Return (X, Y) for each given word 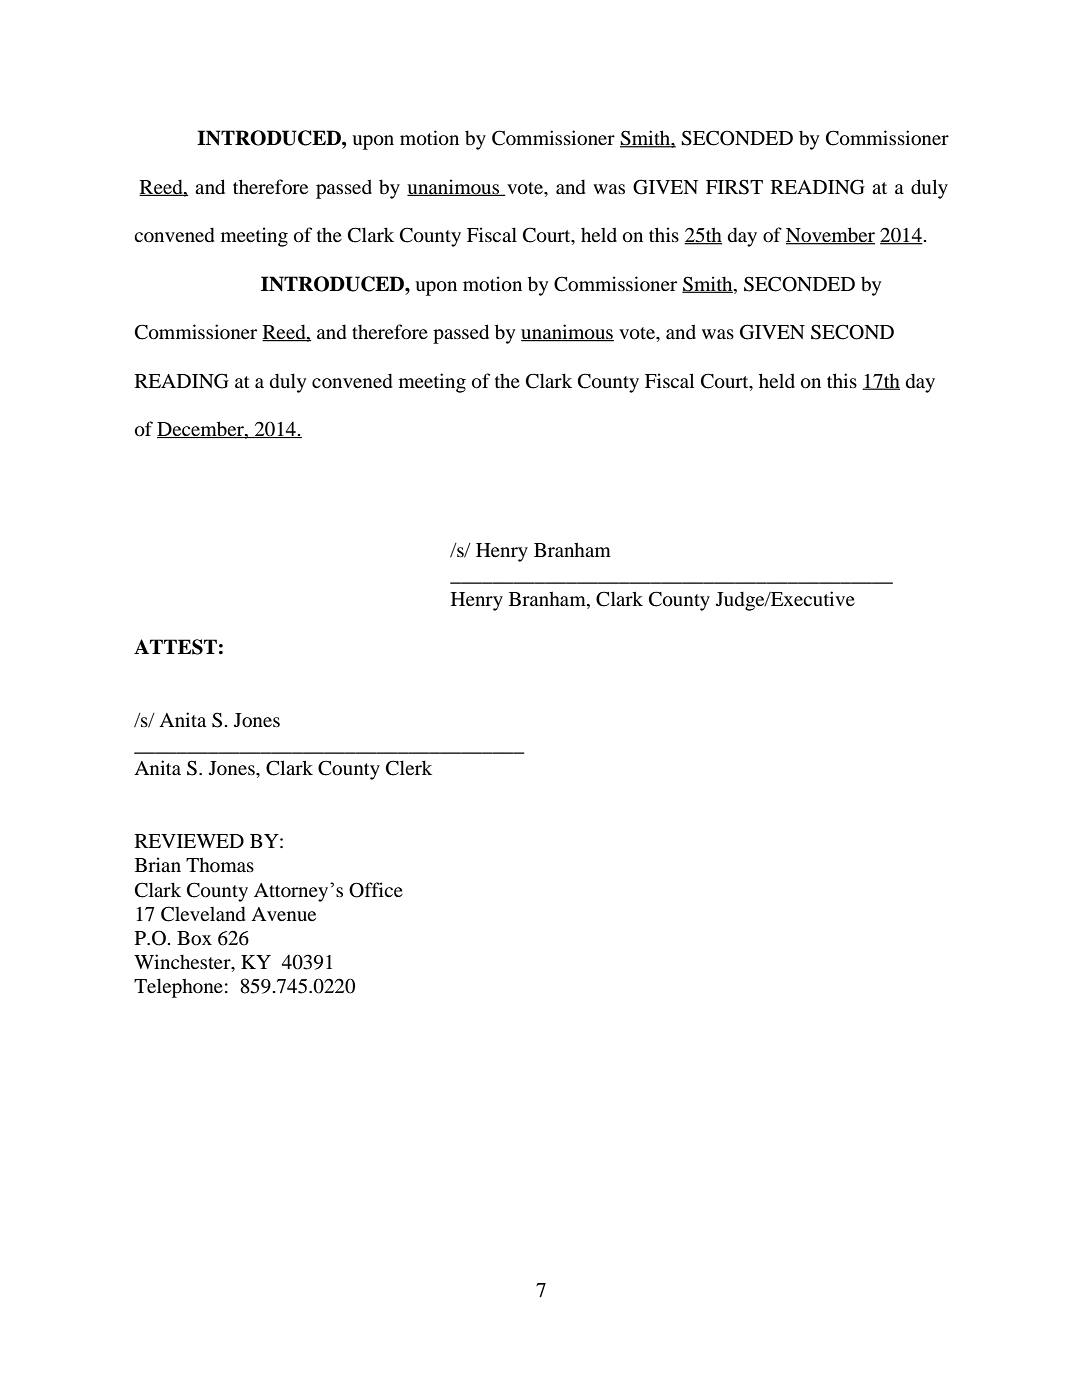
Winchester (183, 963)
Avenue (283, 914)
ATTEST (175, 647)
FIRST (734, 187)
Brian (158, 864)
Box (194, 938)
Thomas (220, 865)
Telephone (178, 988)
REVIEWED (189, 841)
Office (376, 890)
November (830, 236)
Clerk (409, 768)
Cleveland (203, 914)
